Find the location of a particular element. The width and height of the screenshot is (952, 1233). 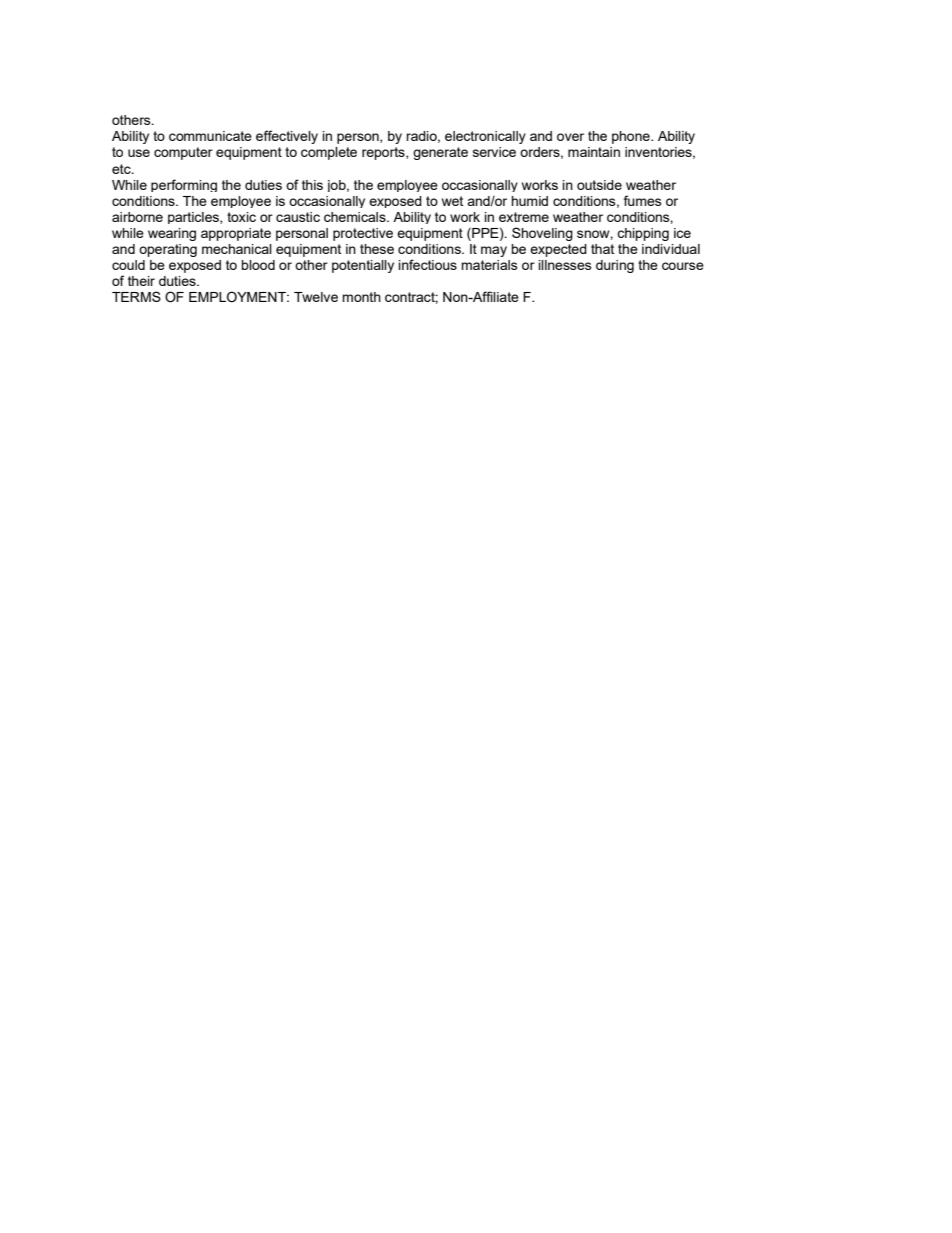

extreme is located at coordinates (524, 217).
